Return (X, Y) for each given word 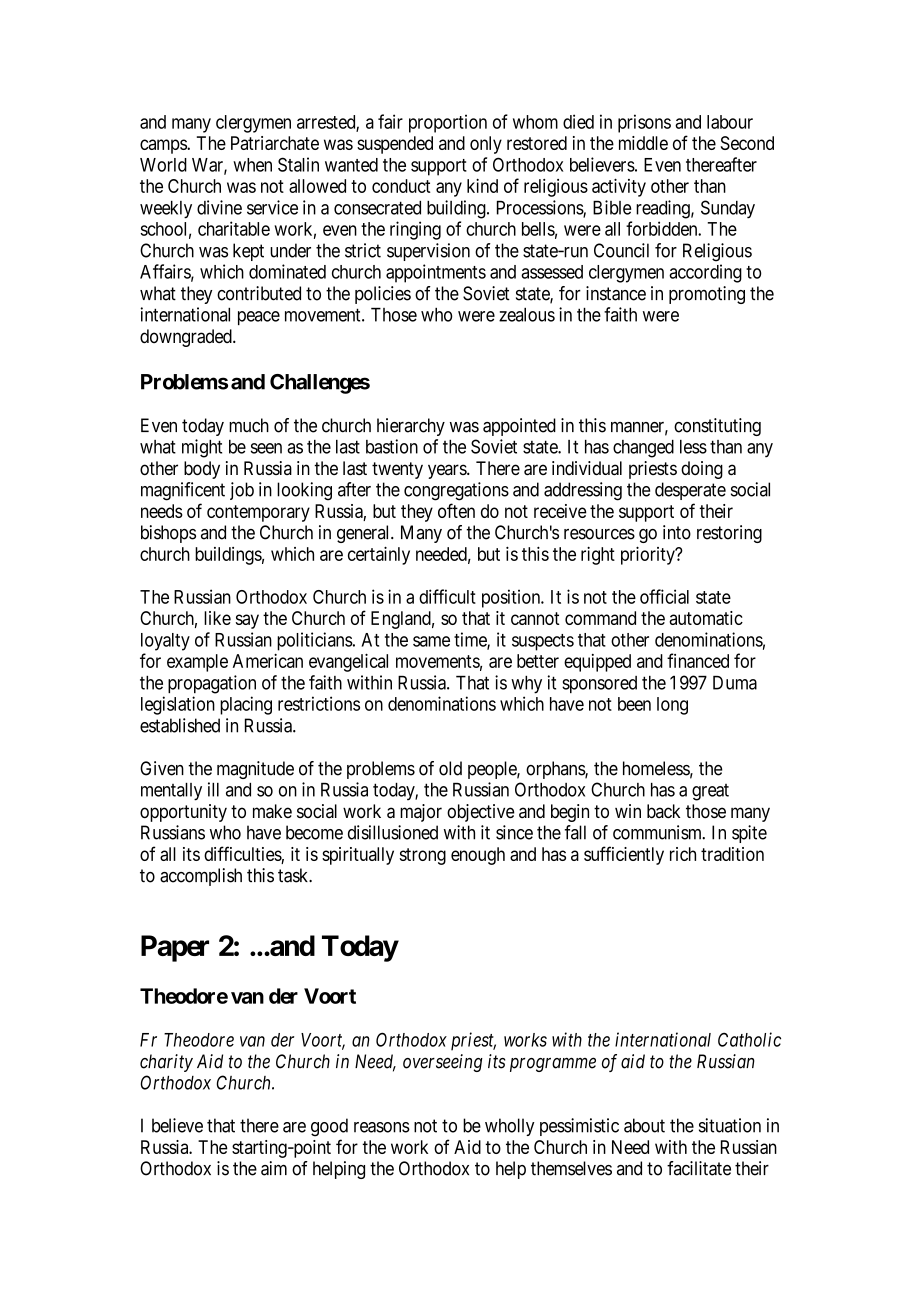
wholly (510, 1127)
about (644, 1125)
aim (274, 1168)
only (486, 145)
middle (643, 143)
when (252, 165)
